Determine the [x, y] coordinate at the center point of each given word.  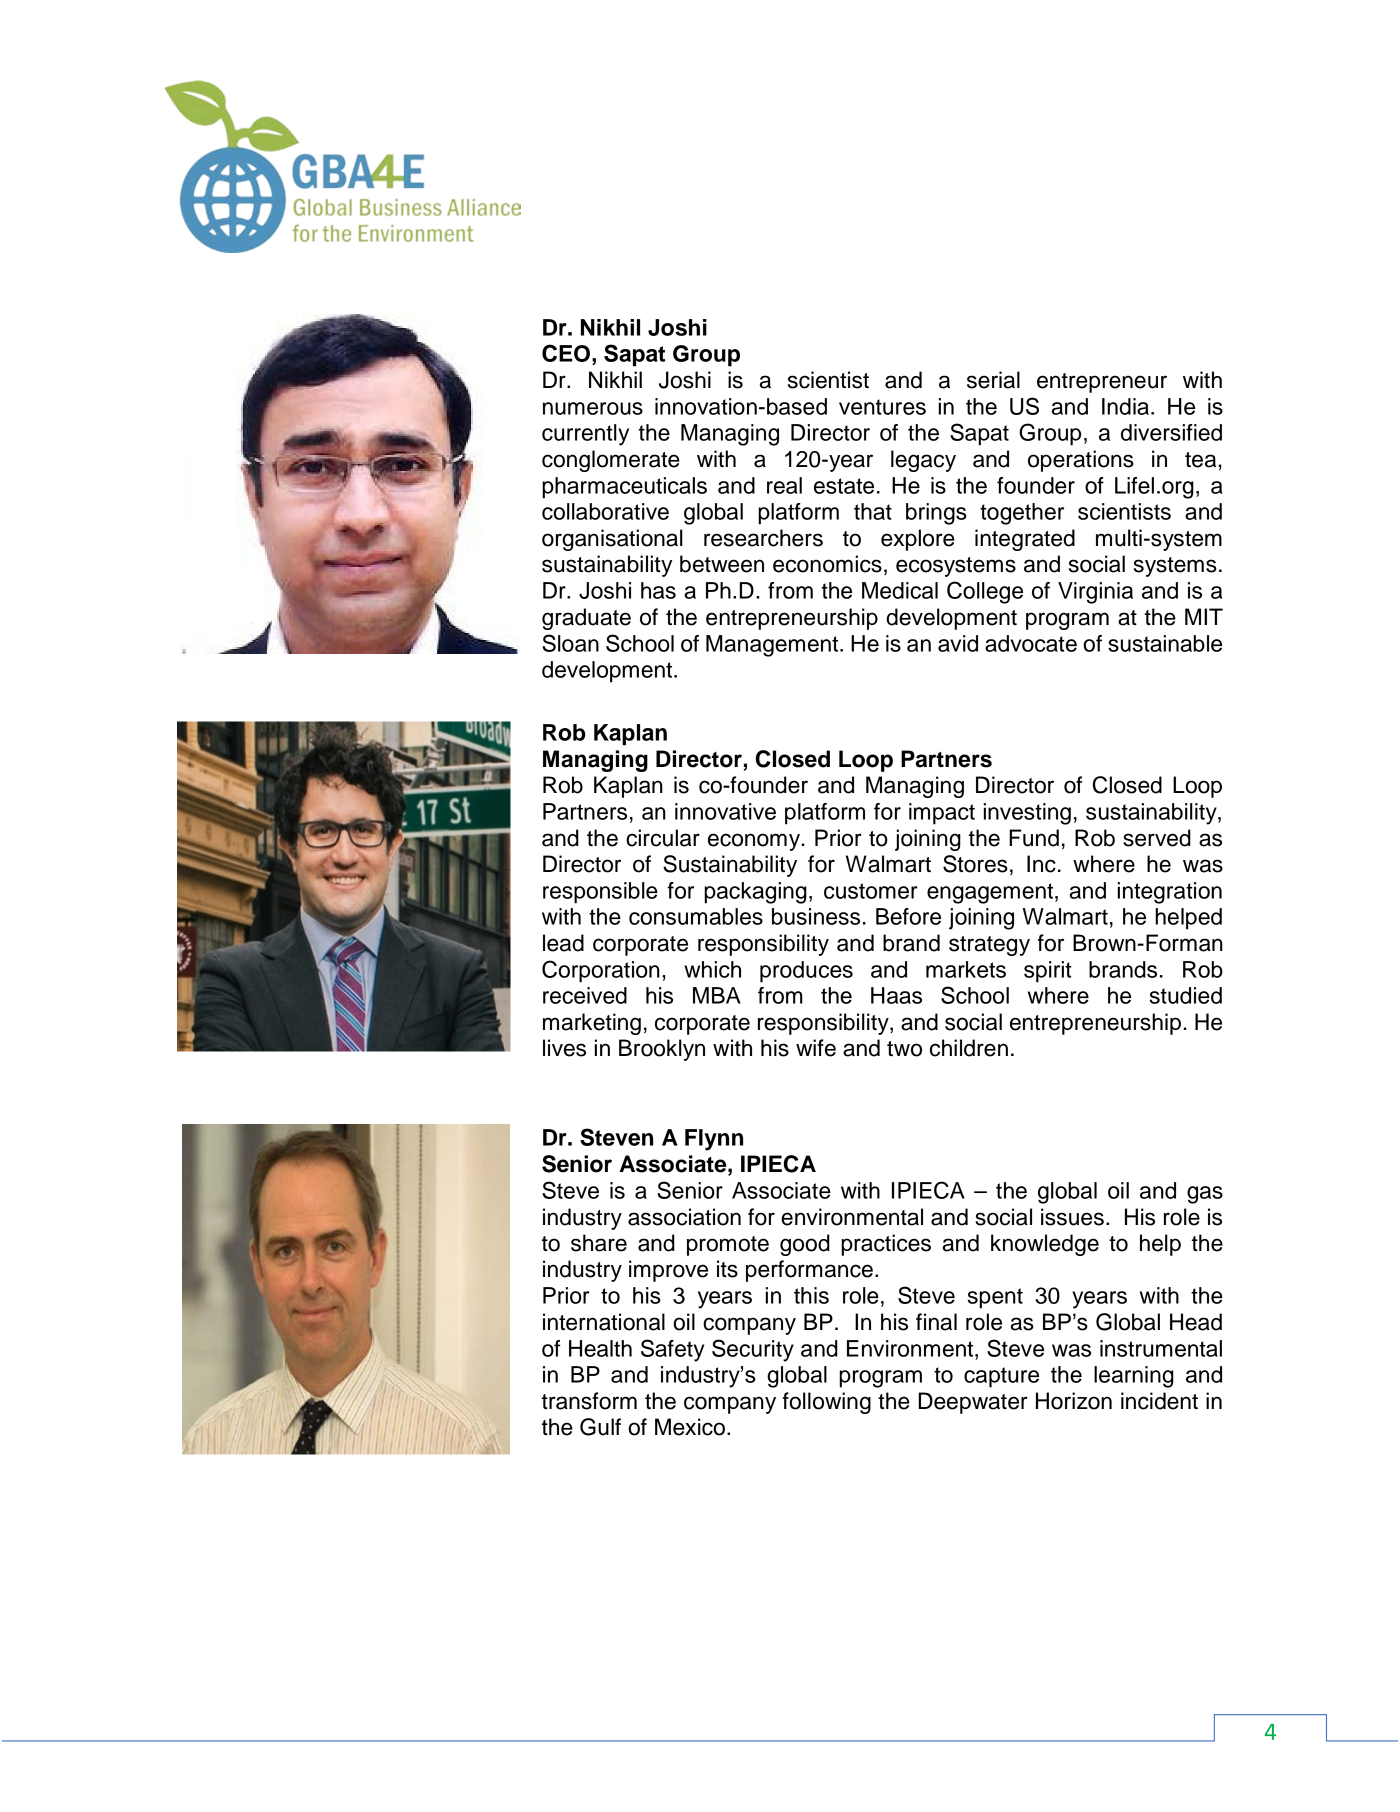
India [1127, 406]
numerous [593, 408]
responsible [600, 893]
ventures [882, 407]
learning [1134, 1377]
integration [1170, 893]
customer [871, 891]
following [827, 1403]
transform [589, 1401]
